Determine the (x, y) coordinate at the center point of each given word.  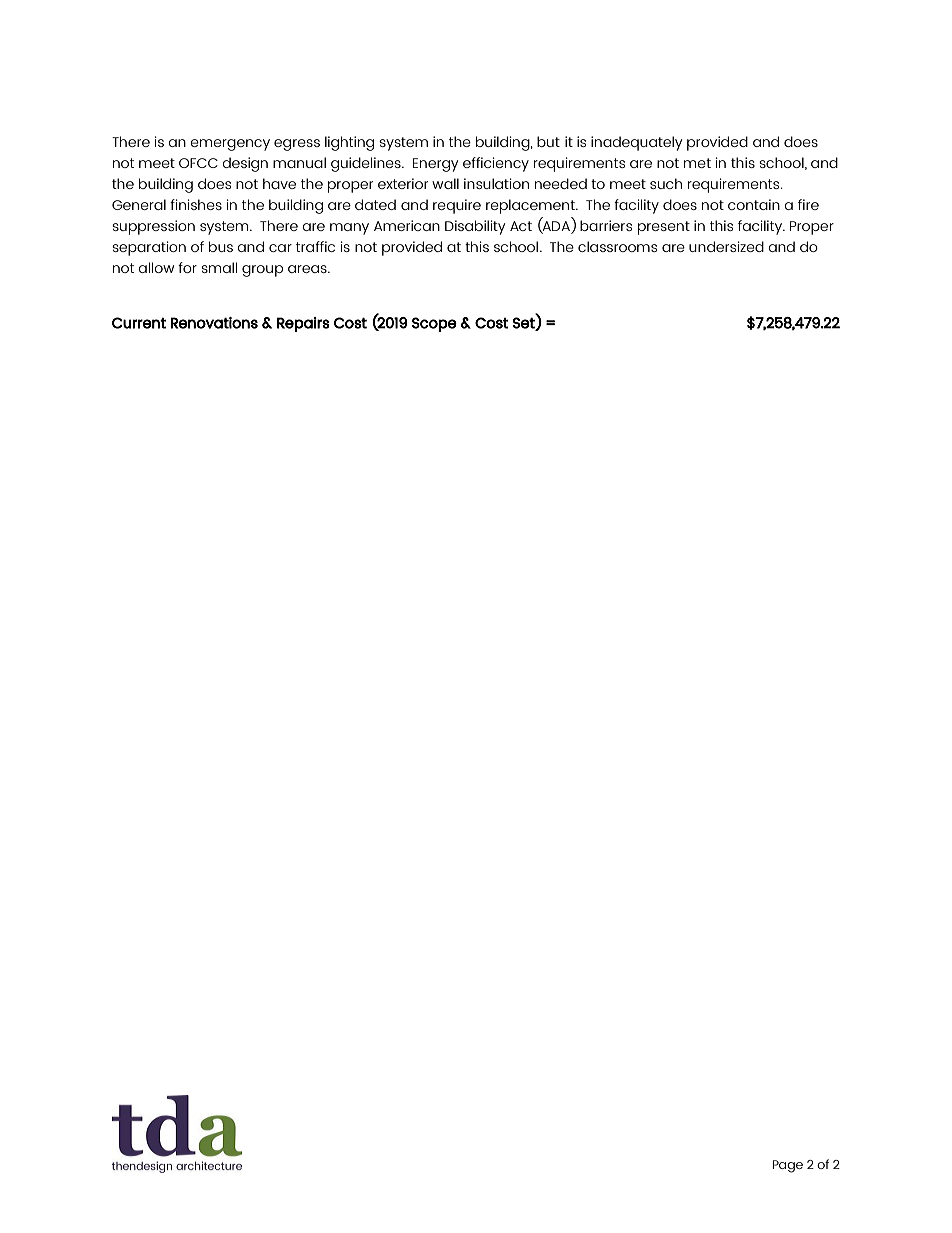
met (697, 163)
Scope (434, 324)
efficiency (496, 164)
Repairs (303, 324)
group (262, 271)
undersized (726, 246)
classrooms (617, 246)
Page (788, 1166)
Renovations (214, 323)
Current (139, 323)
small (219, 267)
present (664, 228)
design (245, 164)
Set (525, 323)
